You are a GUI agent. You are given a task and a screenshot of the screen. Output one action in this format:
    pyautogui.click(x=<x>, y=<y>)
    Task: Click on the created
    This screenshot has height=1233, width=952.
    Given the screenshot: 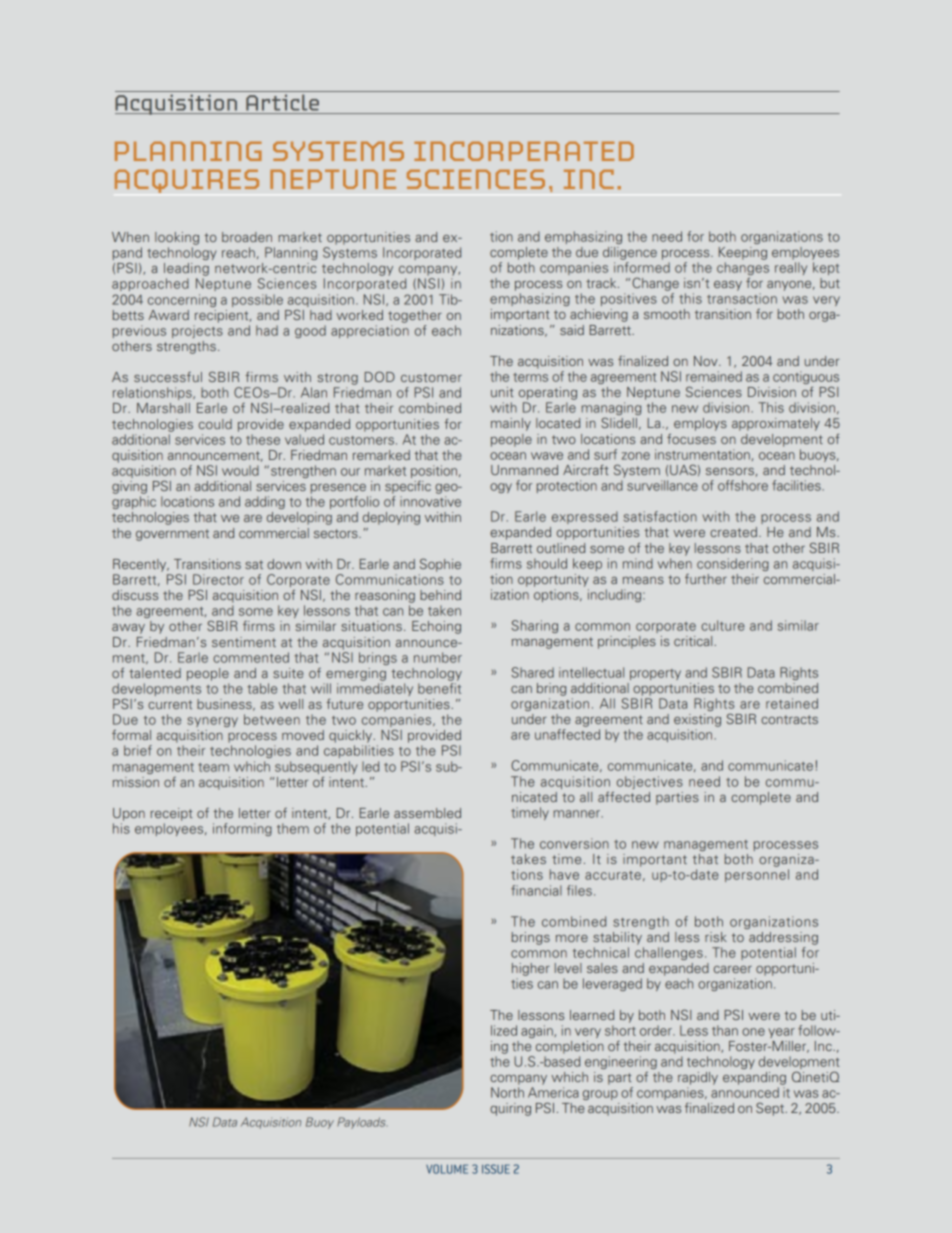 What is the action you would take?
    pyautogui.click(x=733, y=532)
